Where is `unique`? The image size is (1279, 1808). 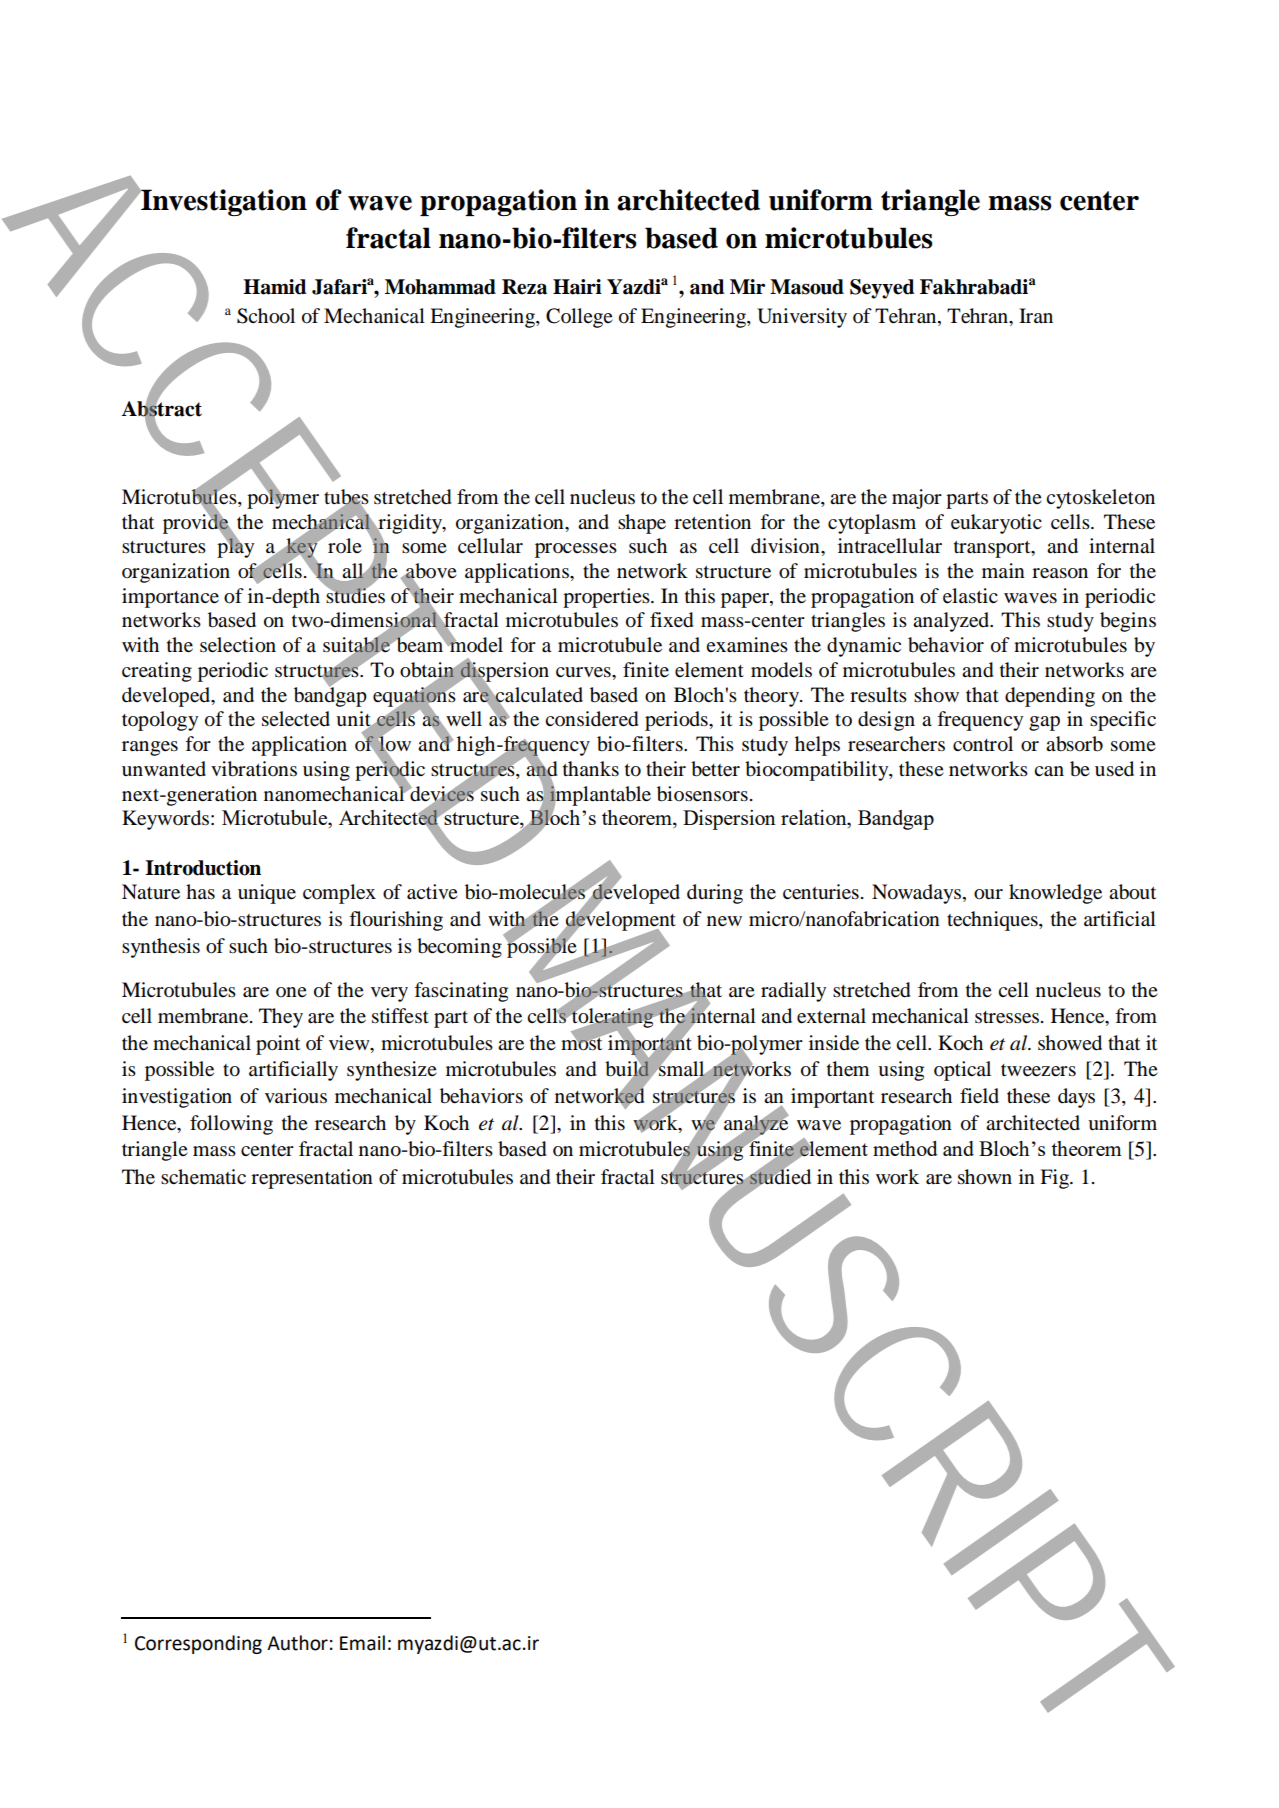 unique is located at coordinates (267, 894).
